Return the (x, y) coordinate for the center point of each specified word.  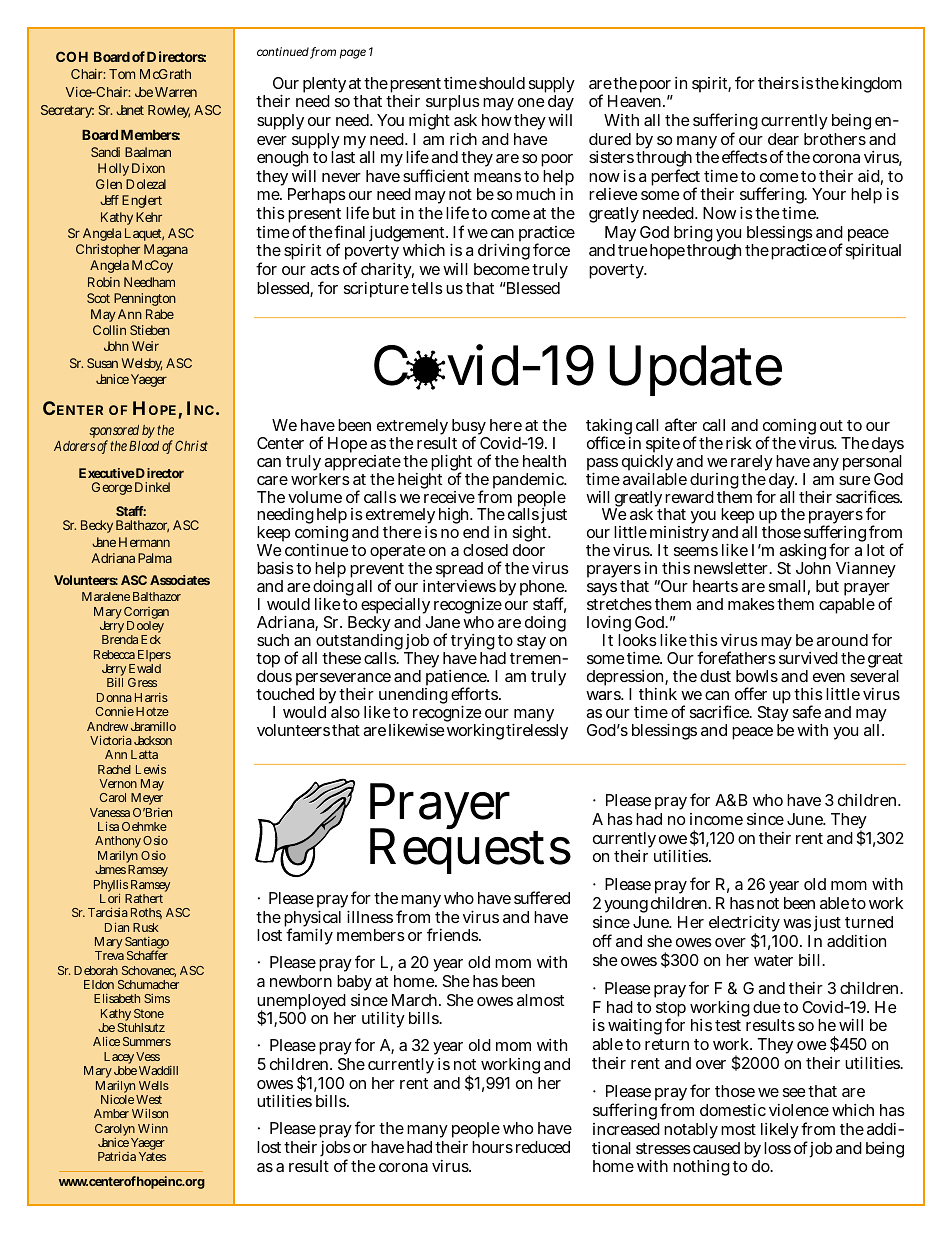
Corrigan (146, 614)
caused (716, 1148)
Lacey (119, 1059)
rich (463, 139)
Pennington (145, 299)
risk (739, 443)
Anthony (118, 844)
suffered (542, 897)
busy (467, 428)
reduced (543, 1147)
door (529, 550)
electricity (744, 925)
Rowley (169, 111)
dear (783, 139)
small (787, 586)
